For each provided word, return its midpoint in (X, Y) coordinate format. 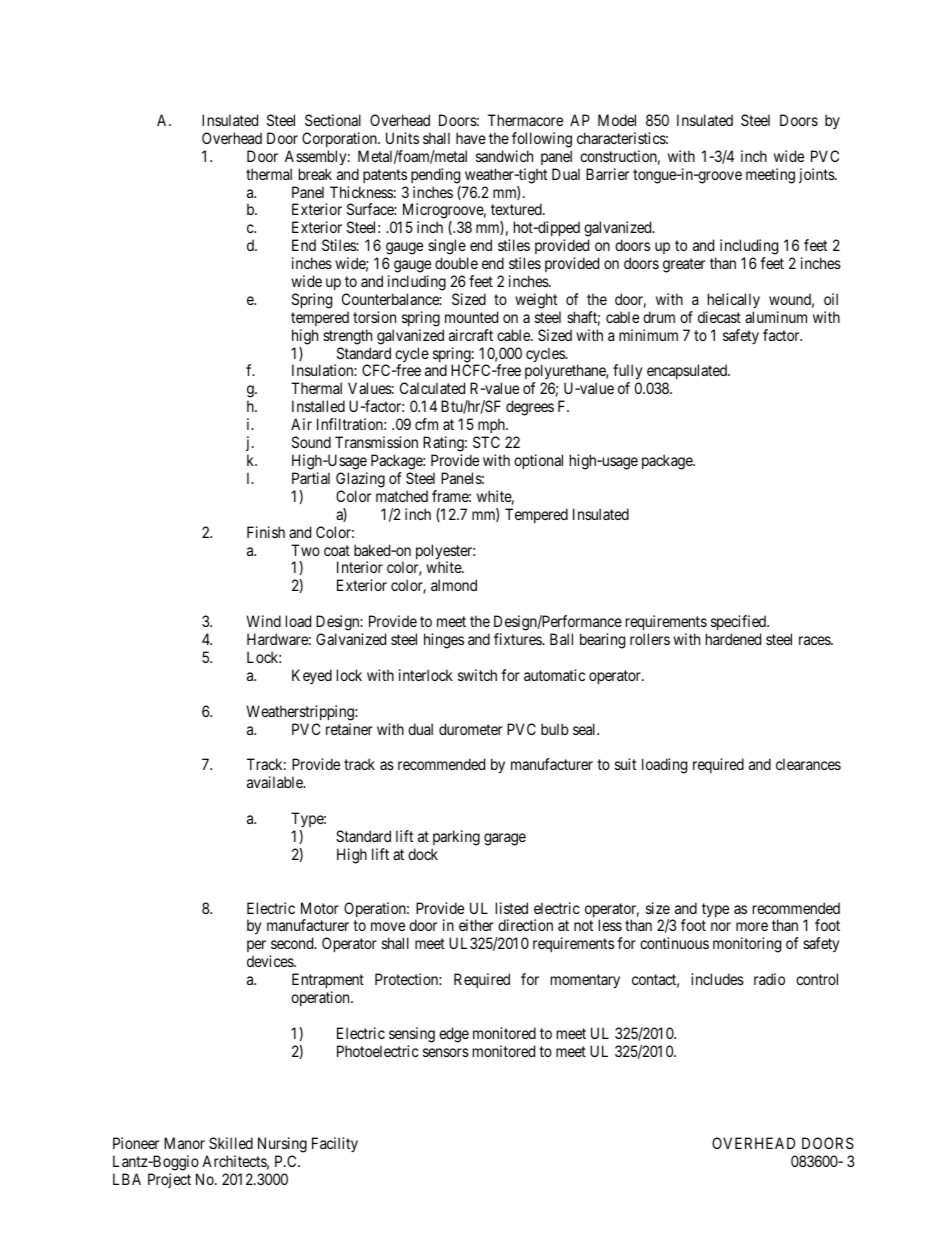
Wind (263, 621)
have (471, 138)
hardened (733, 639)
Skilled (231, 1143)
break (315, 174)
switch (477, 675)
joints (817, 175)
